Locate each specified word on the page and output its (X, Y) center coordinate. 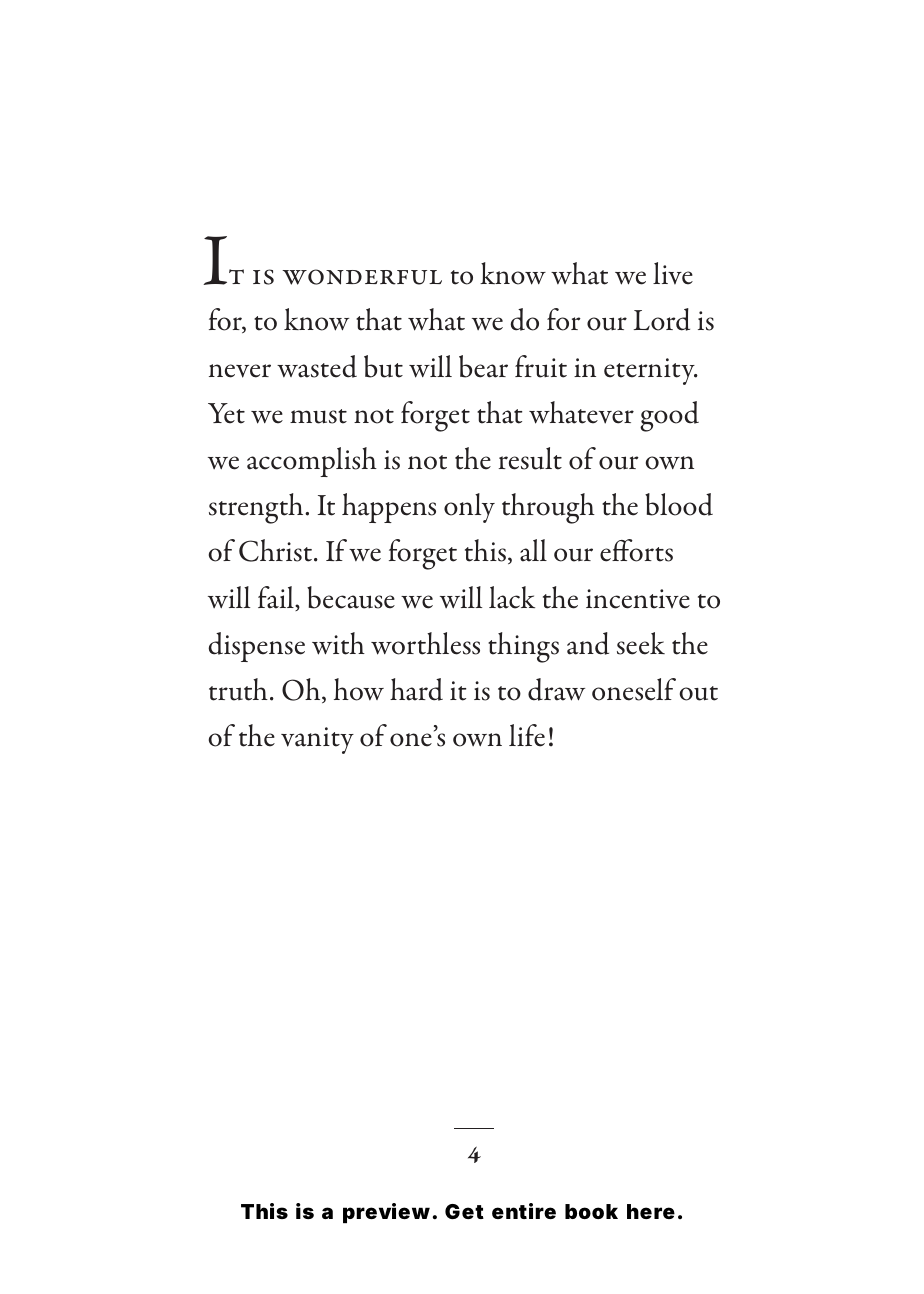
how (359, 689)
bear (483, 366)
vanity (317, 740)
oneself (634, 689)
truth (238, 689)
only (469, 508)
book (591, 1211)
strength (257, 508)
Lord (662, 319)
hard (416, 689)
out (699, 693)
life (527, 735)
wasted (317, 366)
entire (524, 1211)
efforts (636, 550)
